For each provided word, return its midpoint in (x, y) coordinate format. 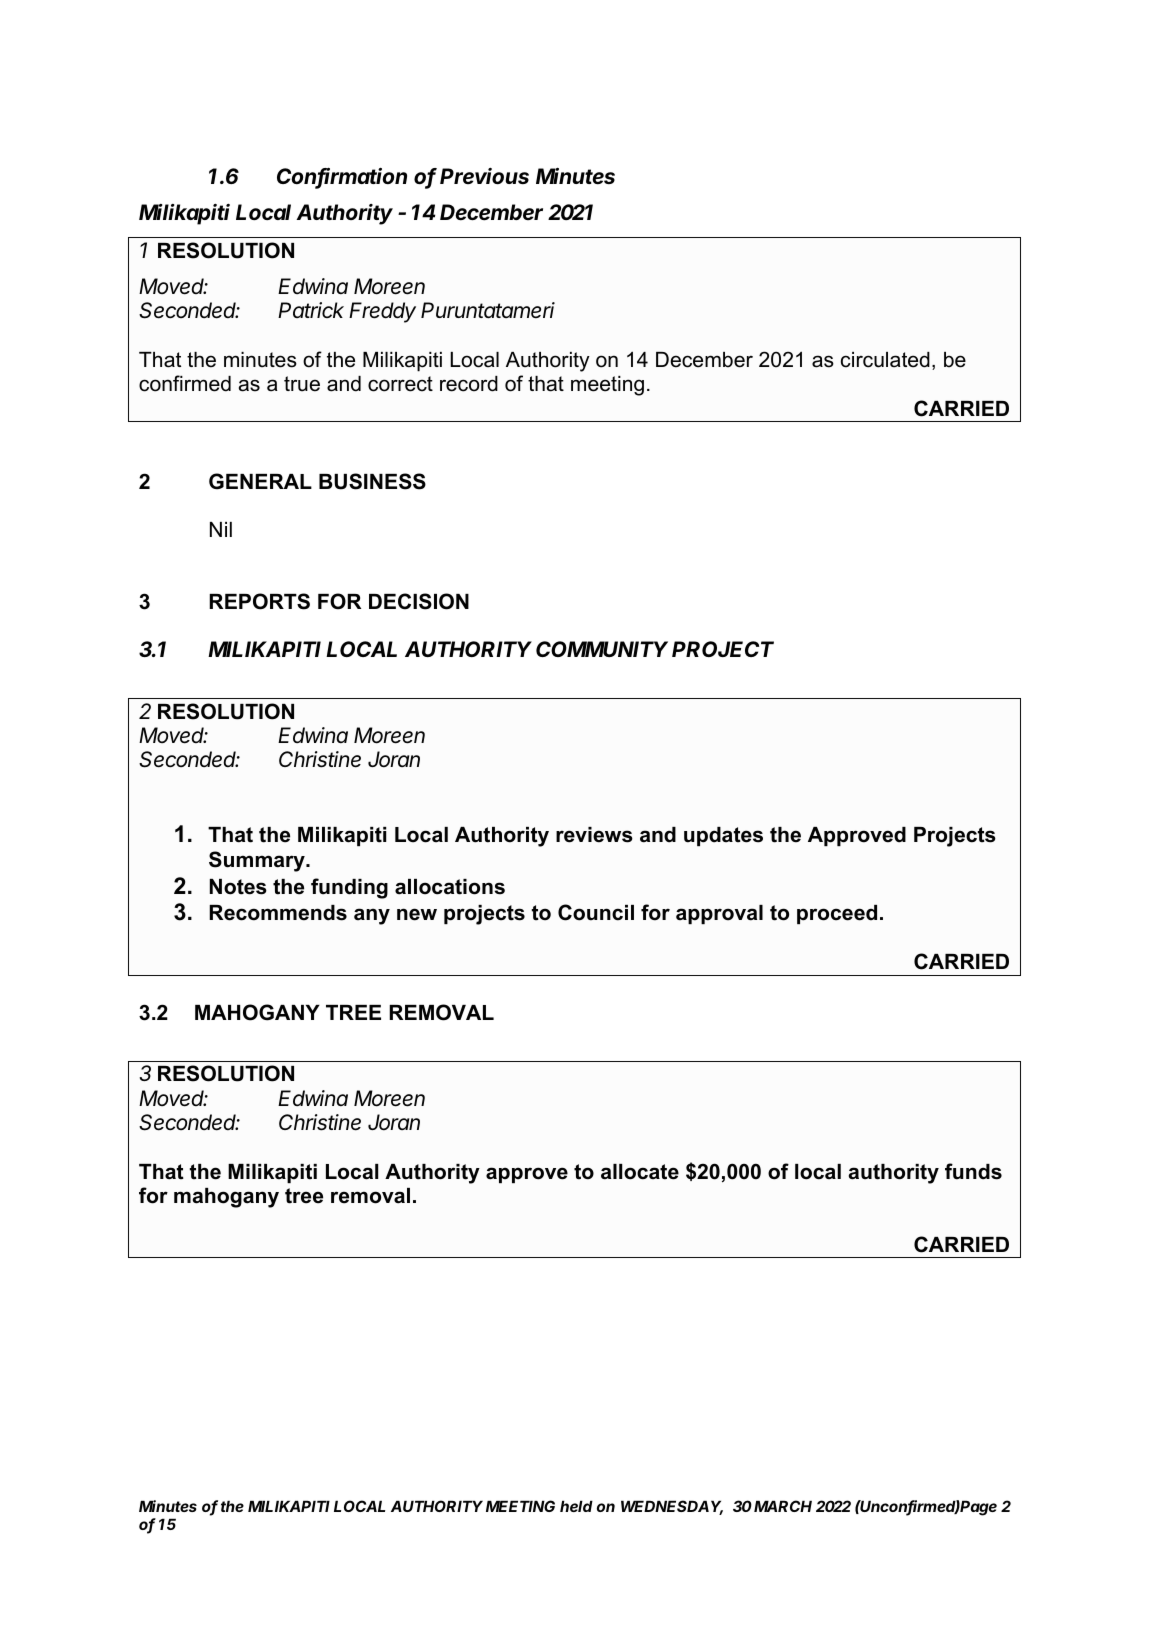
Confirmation (342, 178)
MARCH (783, 1506)
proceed (837, 914)
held (576, 1506)
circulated (885, 360)
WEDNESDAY (672, 1507)
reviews (594, 835)
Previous (484, 176)
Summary (258, 861)
